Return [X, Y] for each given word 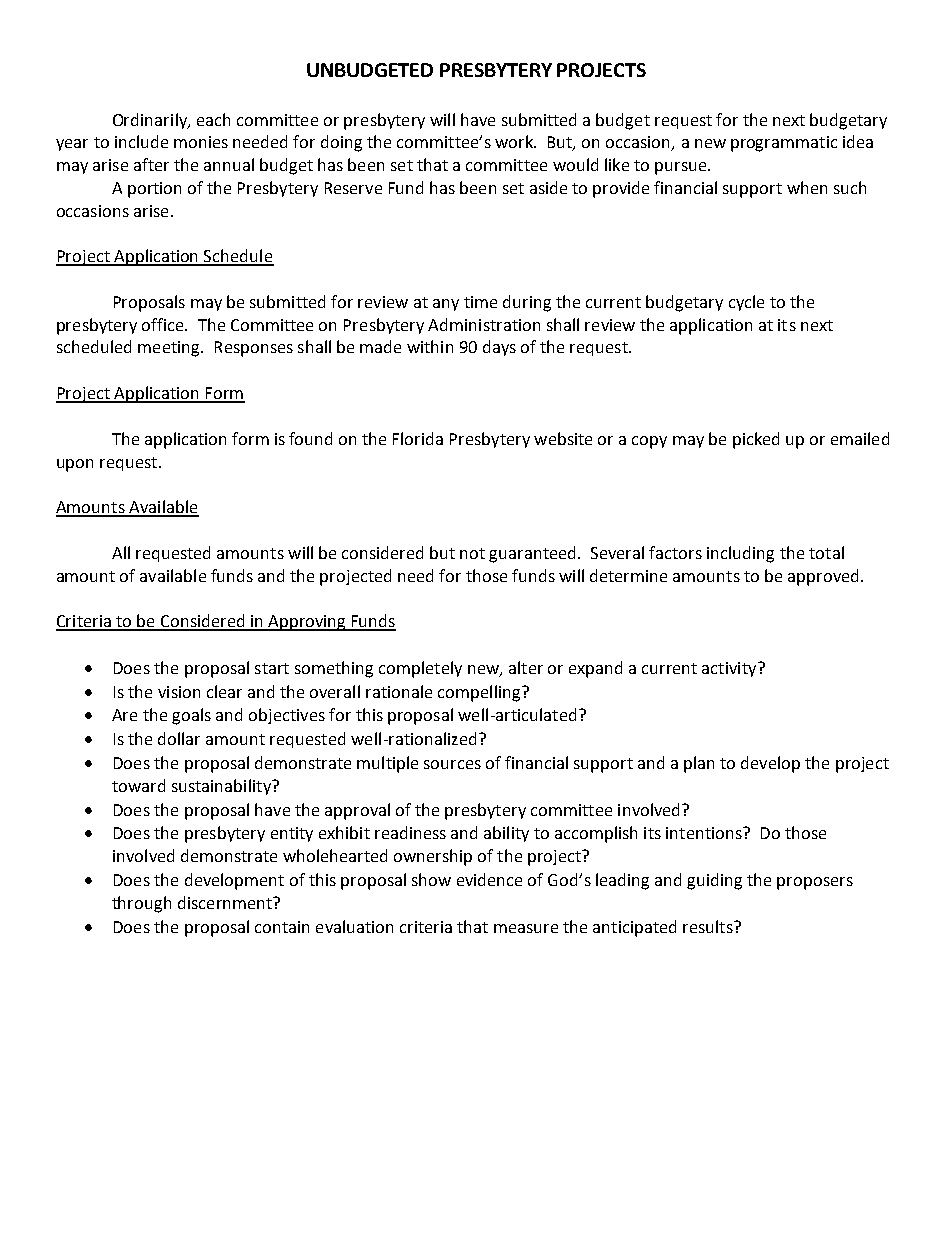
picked [756, 440]
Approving [307, 623]
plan [699, 764]
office [164, 324]
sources [452, 764]
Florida [418, 438]
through [141, 904]
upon [75, 465]
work [515, 141]
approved [823, 577]
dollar [179, 738]
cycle [746, 303]
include [141, 141]
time [480, 302]
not [472, 553]
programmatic [784, 144]
